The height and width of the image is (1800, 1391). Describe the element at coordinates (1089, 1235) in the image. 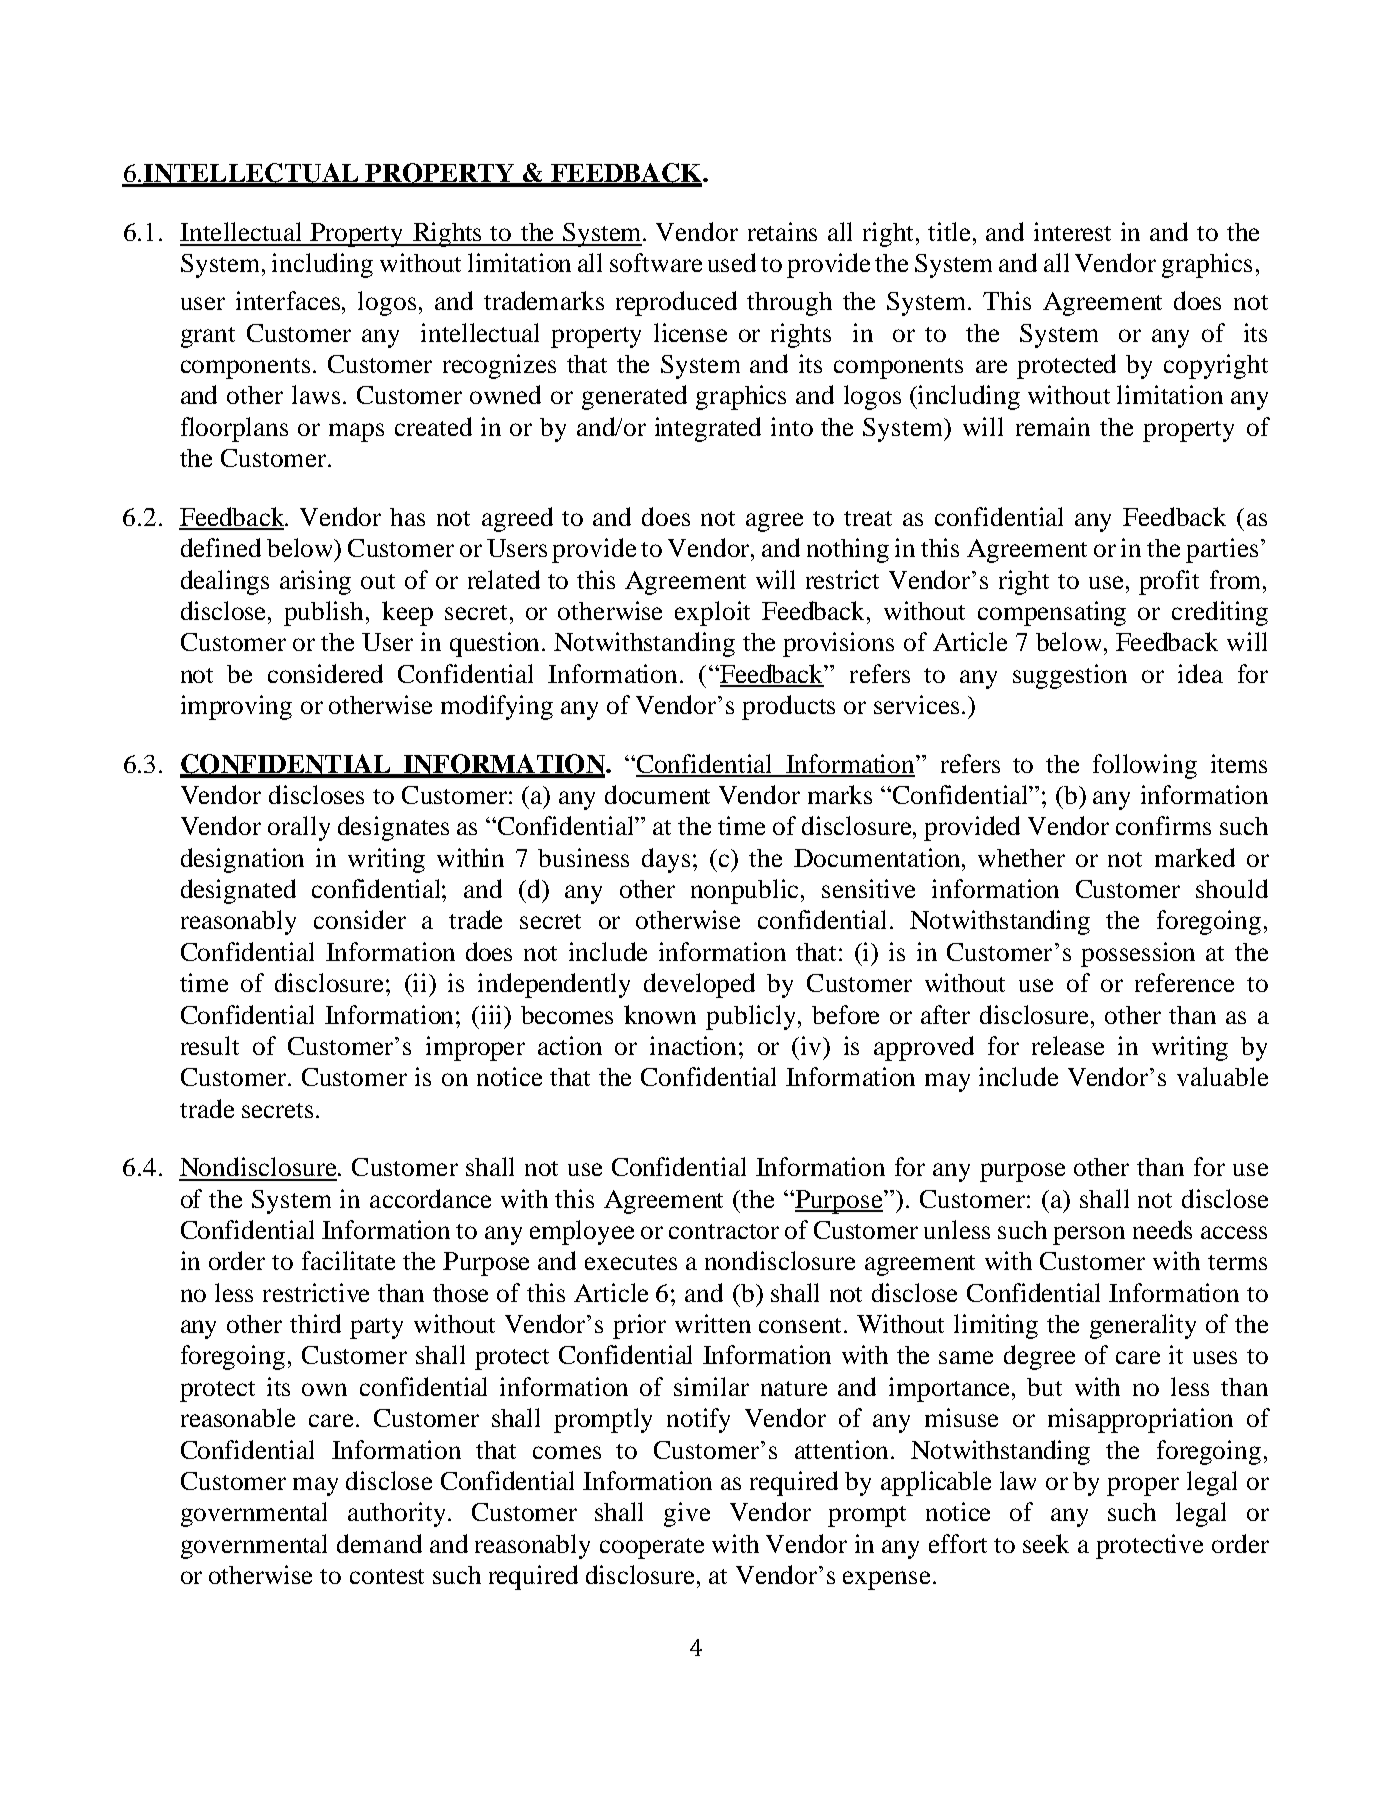

I see `person` at that location.
